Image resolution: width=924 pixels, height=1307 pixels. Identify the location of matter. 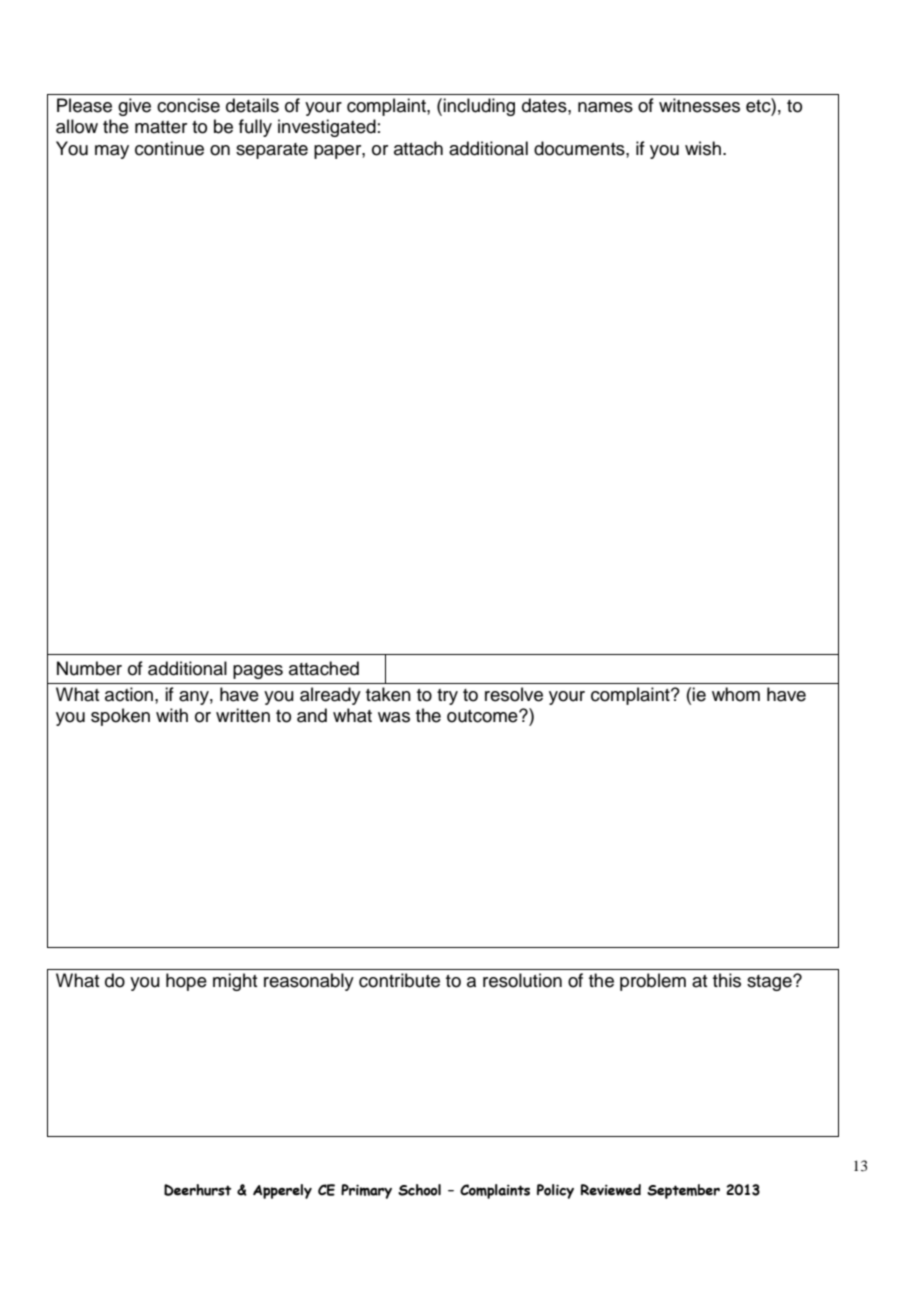
(161, 127).
